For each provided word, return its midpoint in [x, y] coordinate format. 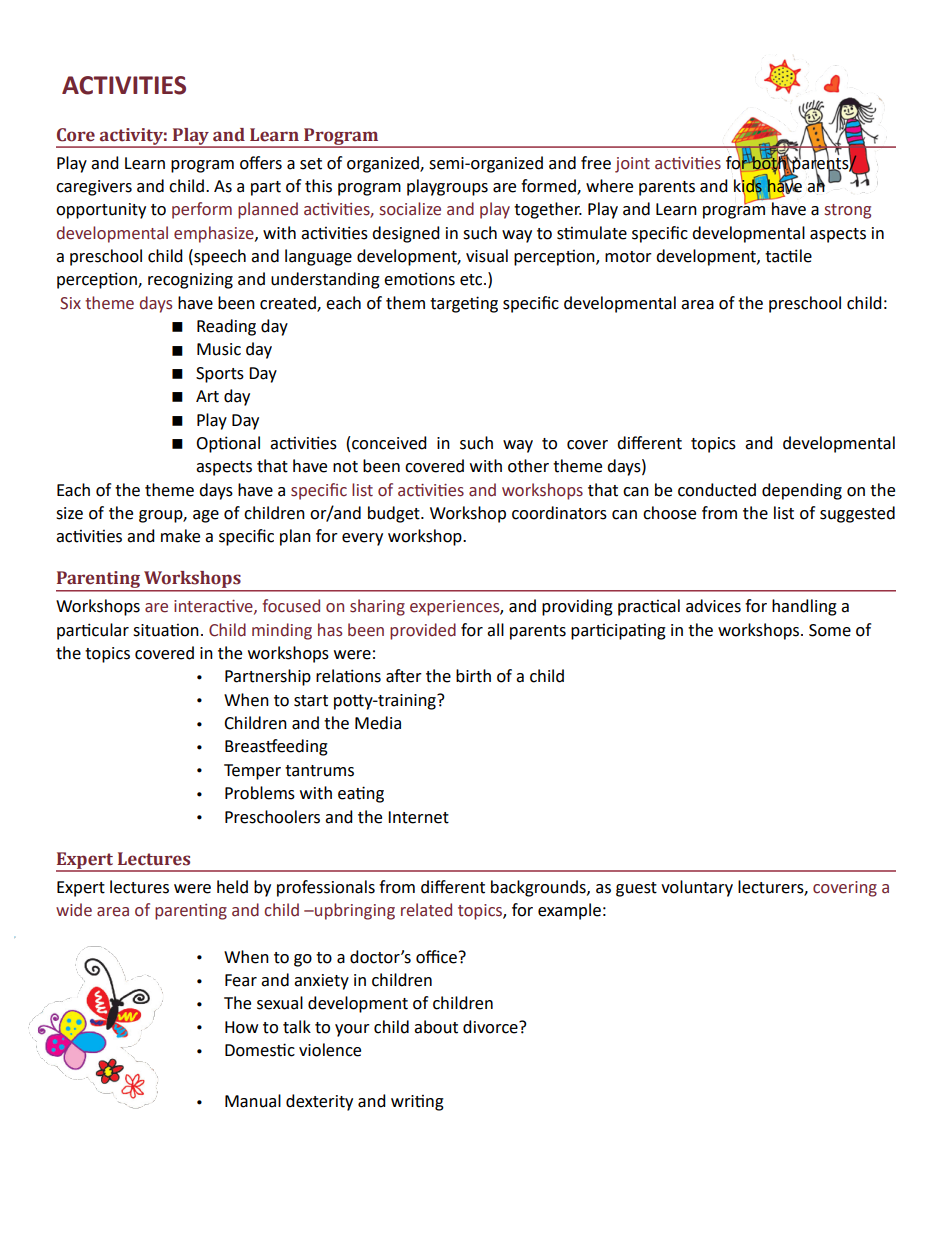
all [495, 630]
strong [848, 211]
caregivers [94, 188]
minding [282, 631]
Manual [253, 1101]
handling [804, 607]
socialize [410, 209]
